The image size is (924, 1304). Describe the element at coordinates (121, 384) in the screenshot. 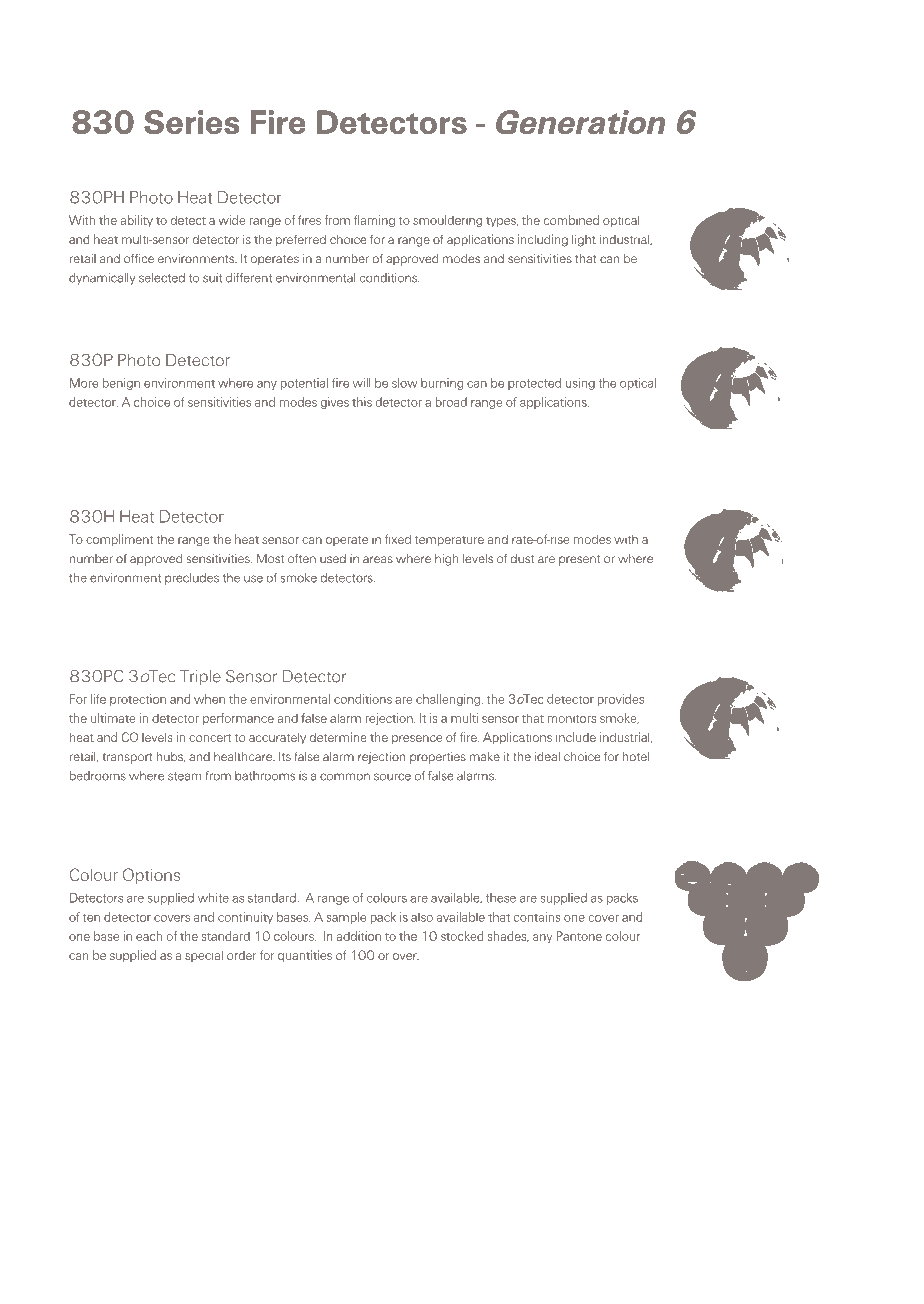

I see `benign` at that location.
